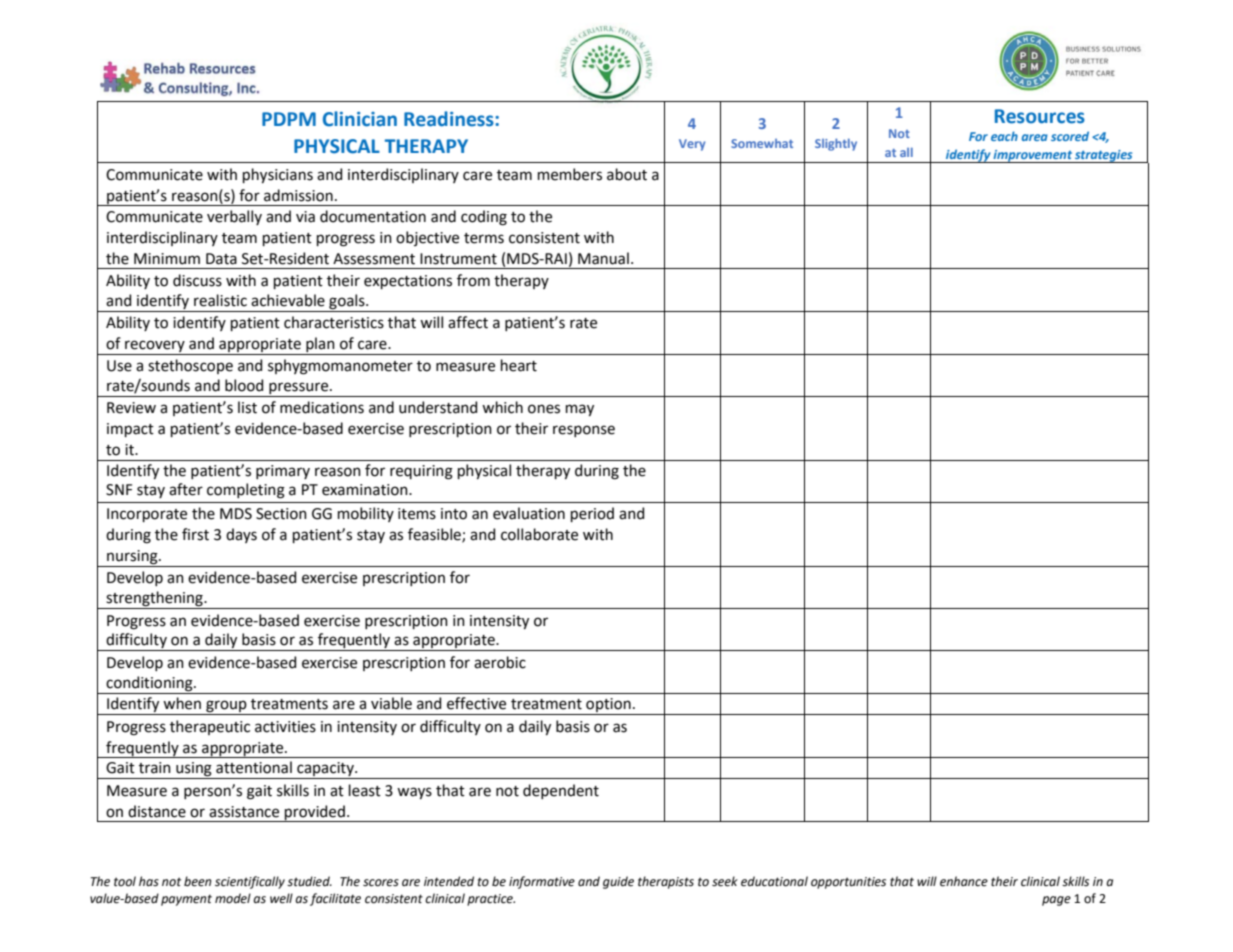 The image size is (1233, 952). What do you see at coordinates (278, 175) in the screenshot?
I see `physicians` at bounding box center [278, 175].
